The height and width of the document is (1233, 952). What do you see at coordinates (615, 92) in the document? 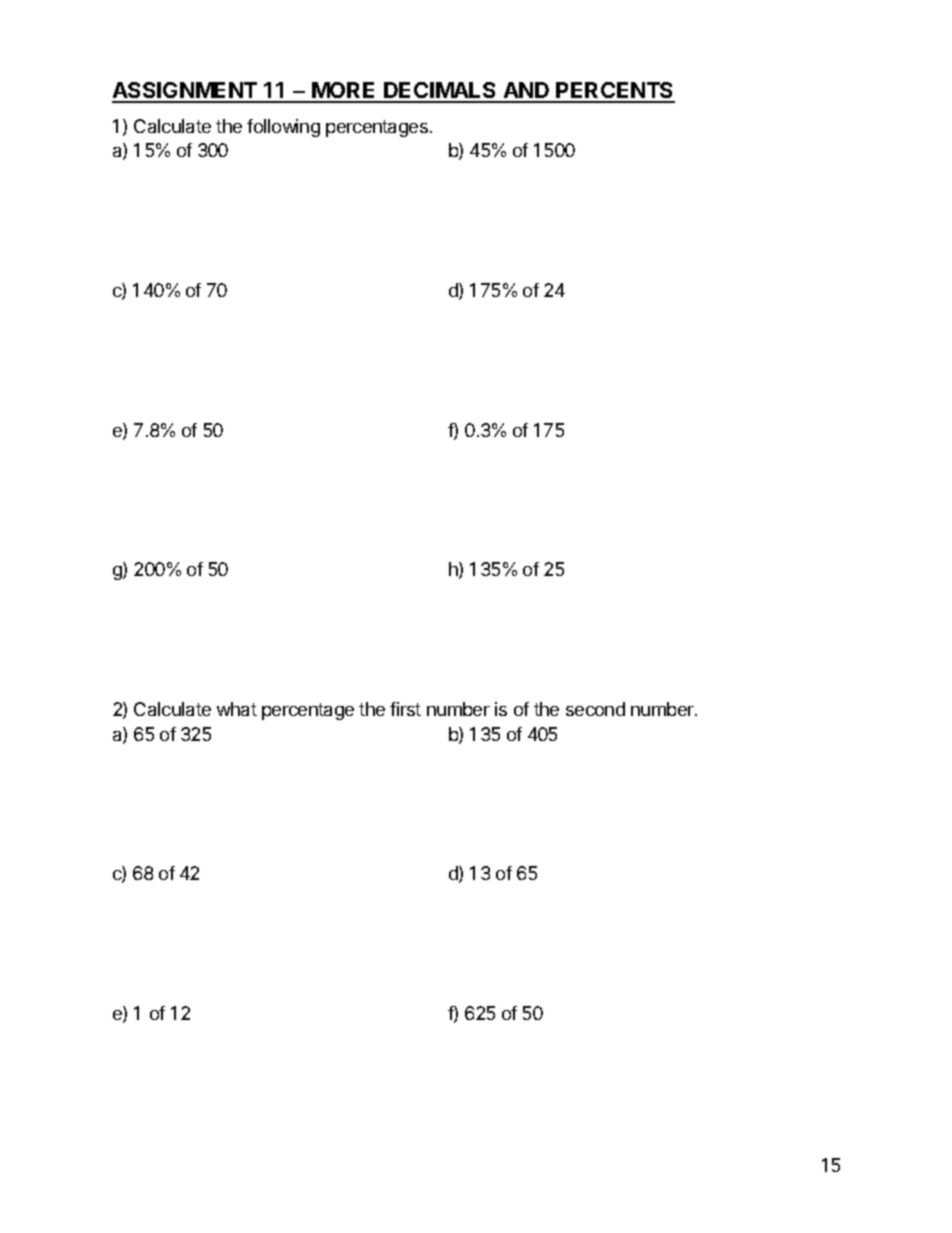
I see `PERCENTS` at bounding box center [615, 92].
